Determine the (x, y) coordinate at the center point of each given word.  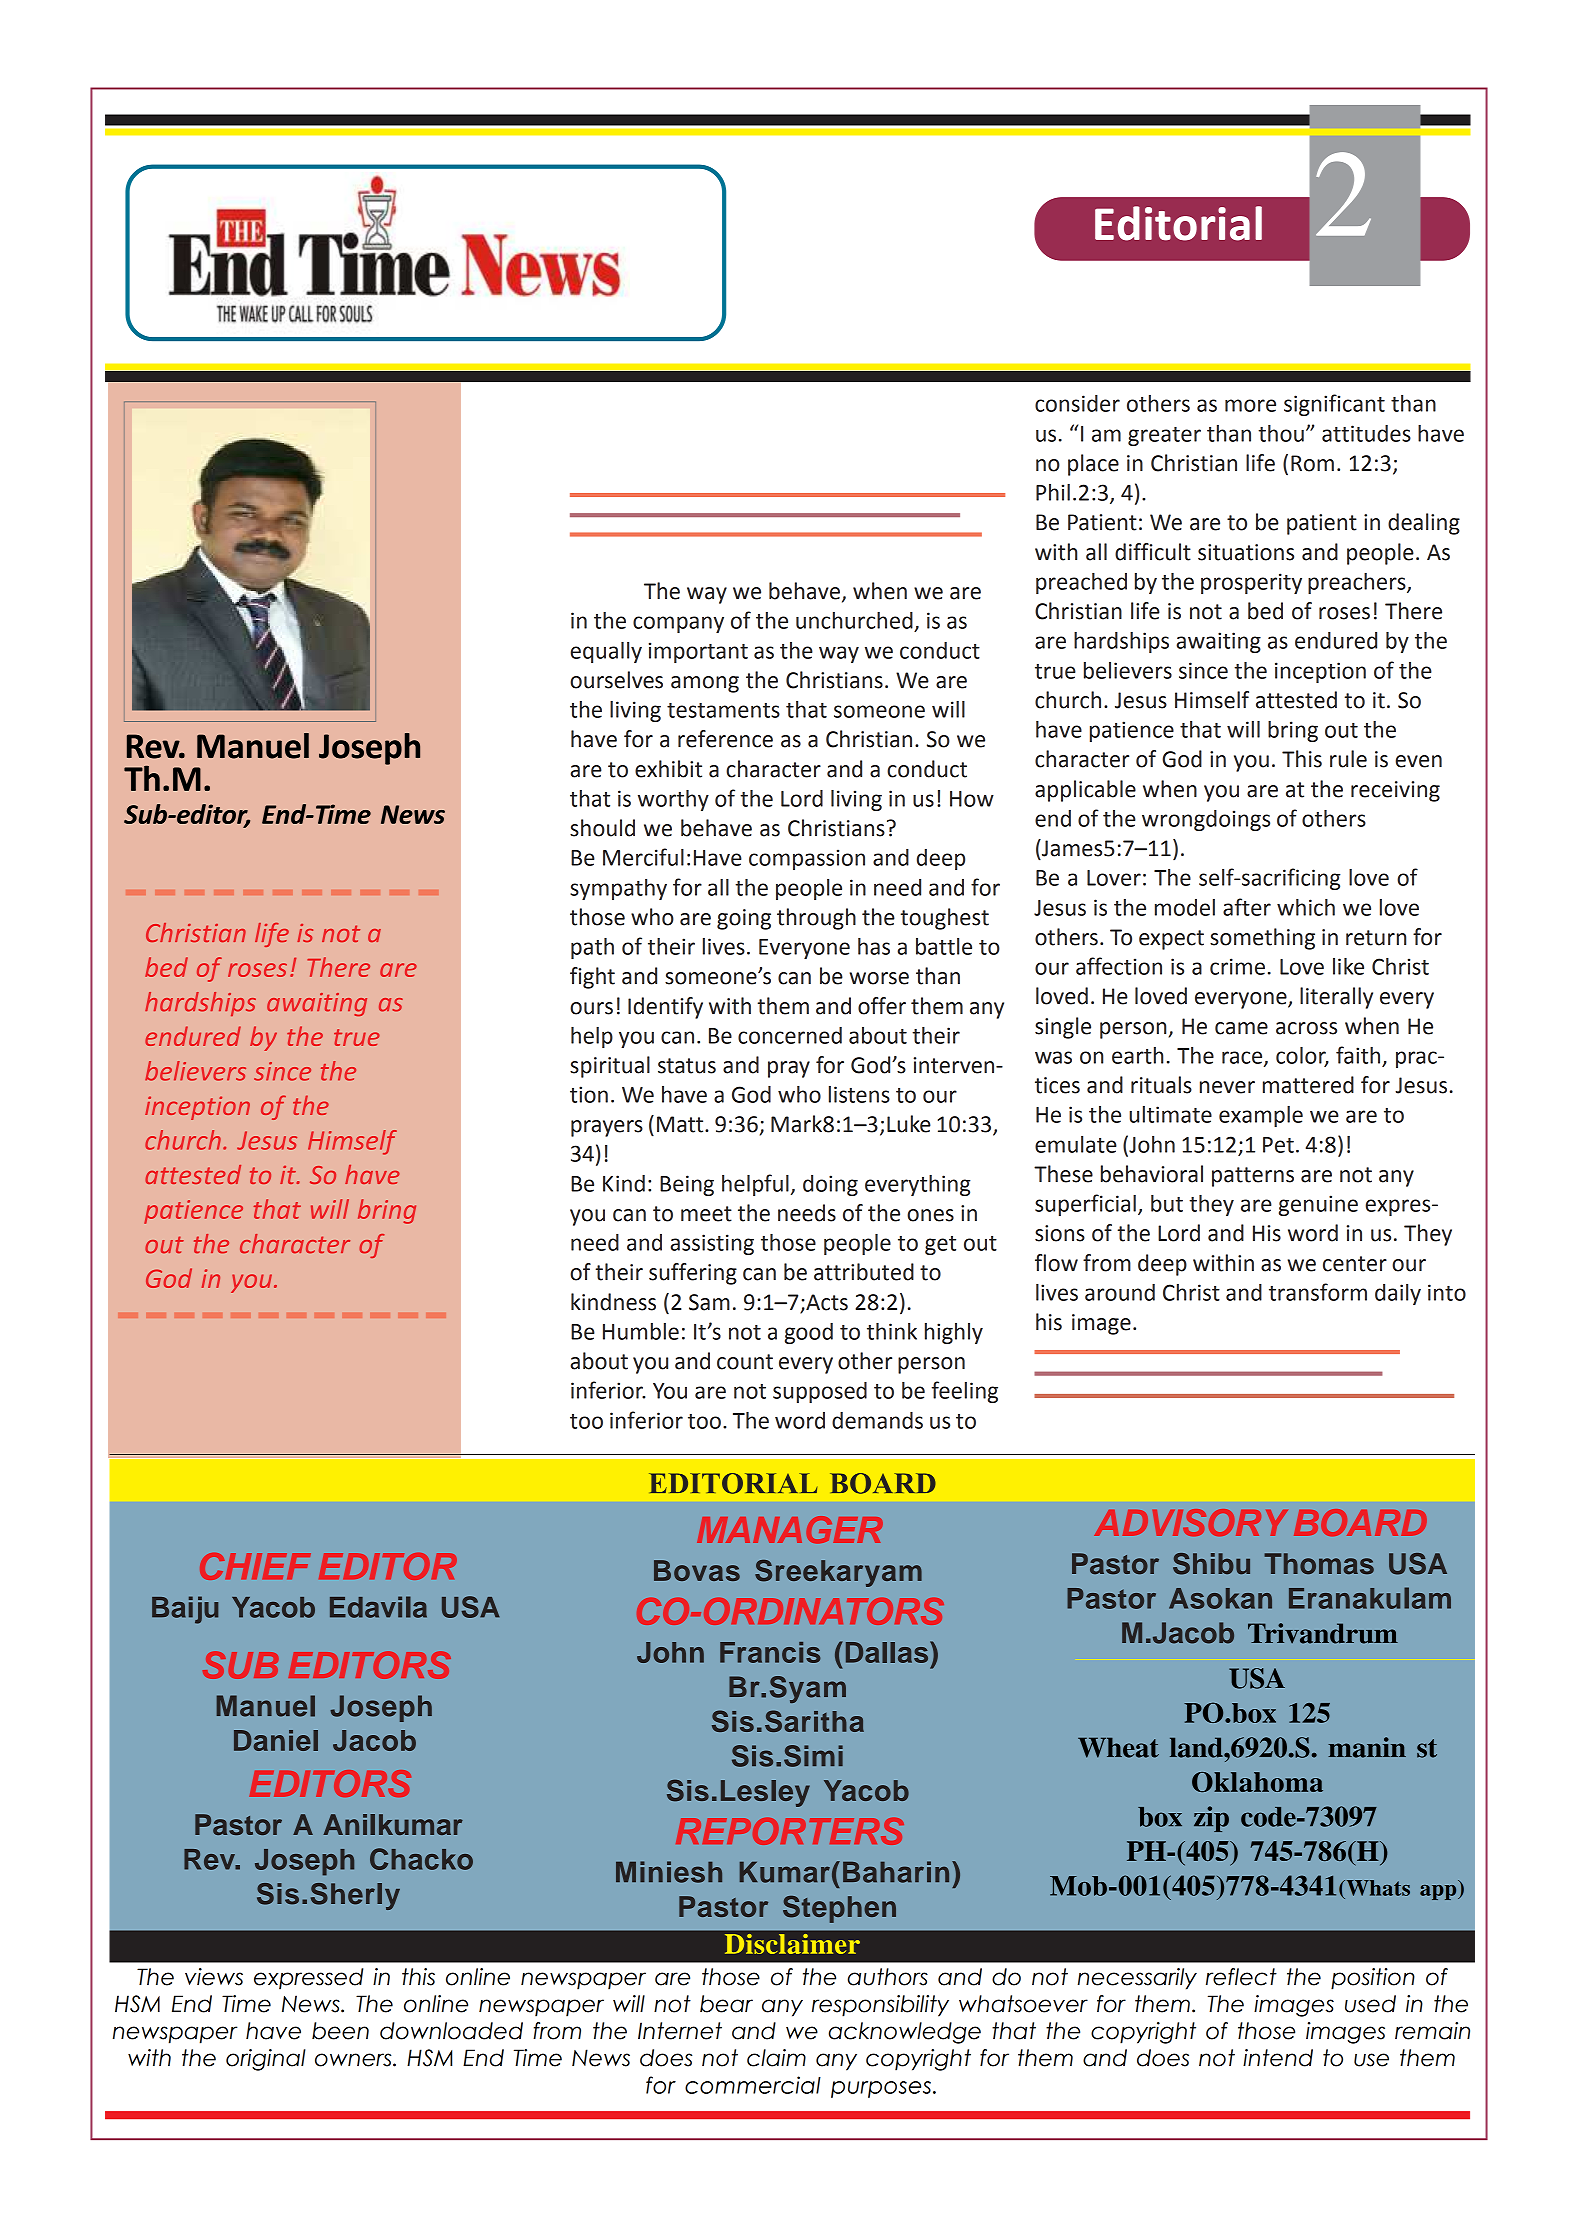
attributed (864, 1272)
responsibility (880, 2006)
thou (1281, 433)
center (1355, 1264)
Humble (641, 1331)
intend (1278, 2058)
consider (1077, 403)
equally (606, 652)
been (340, 2031)
